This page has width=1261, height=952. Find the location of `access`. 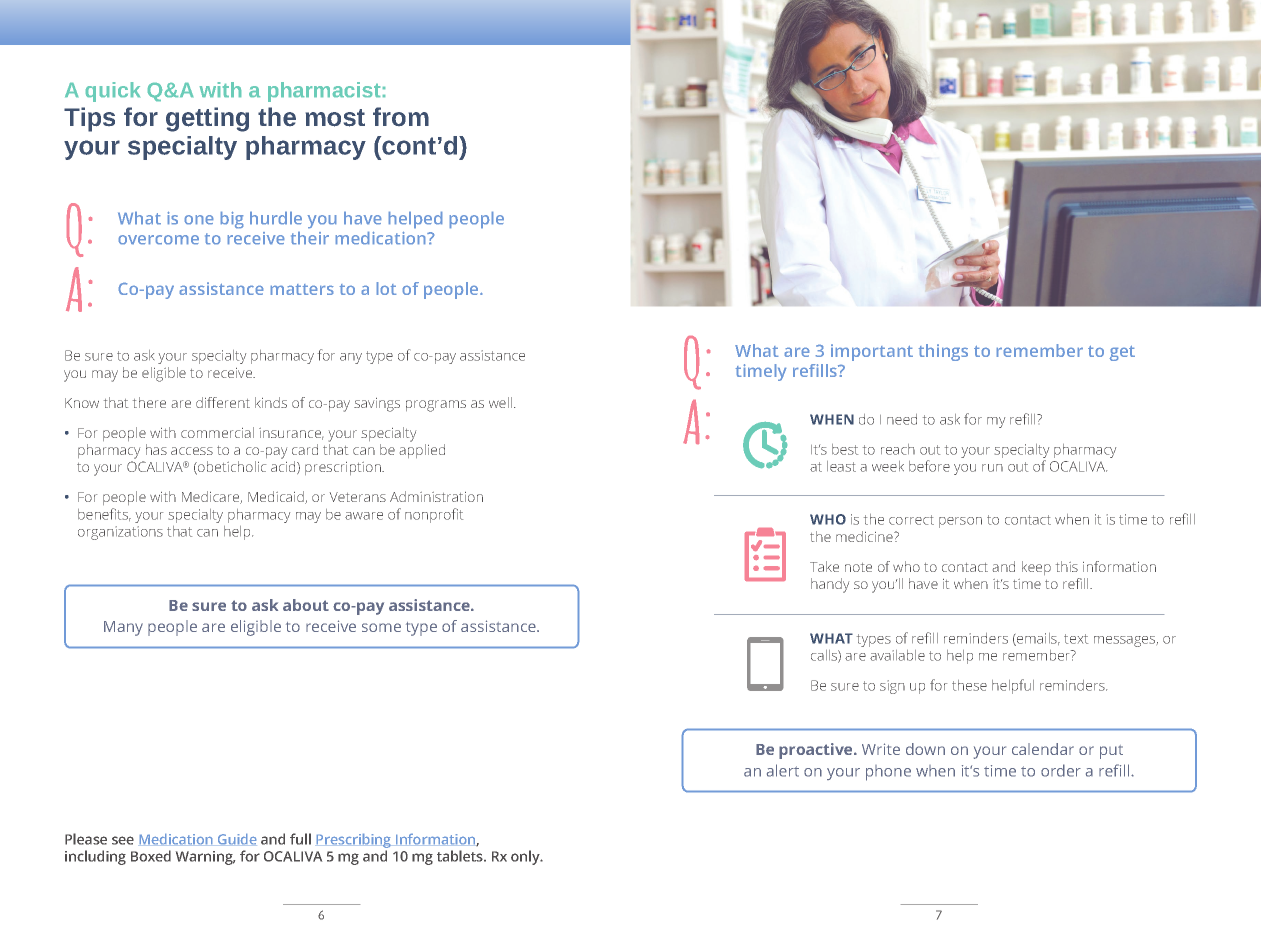

access is located at coordinates (192, 451).
